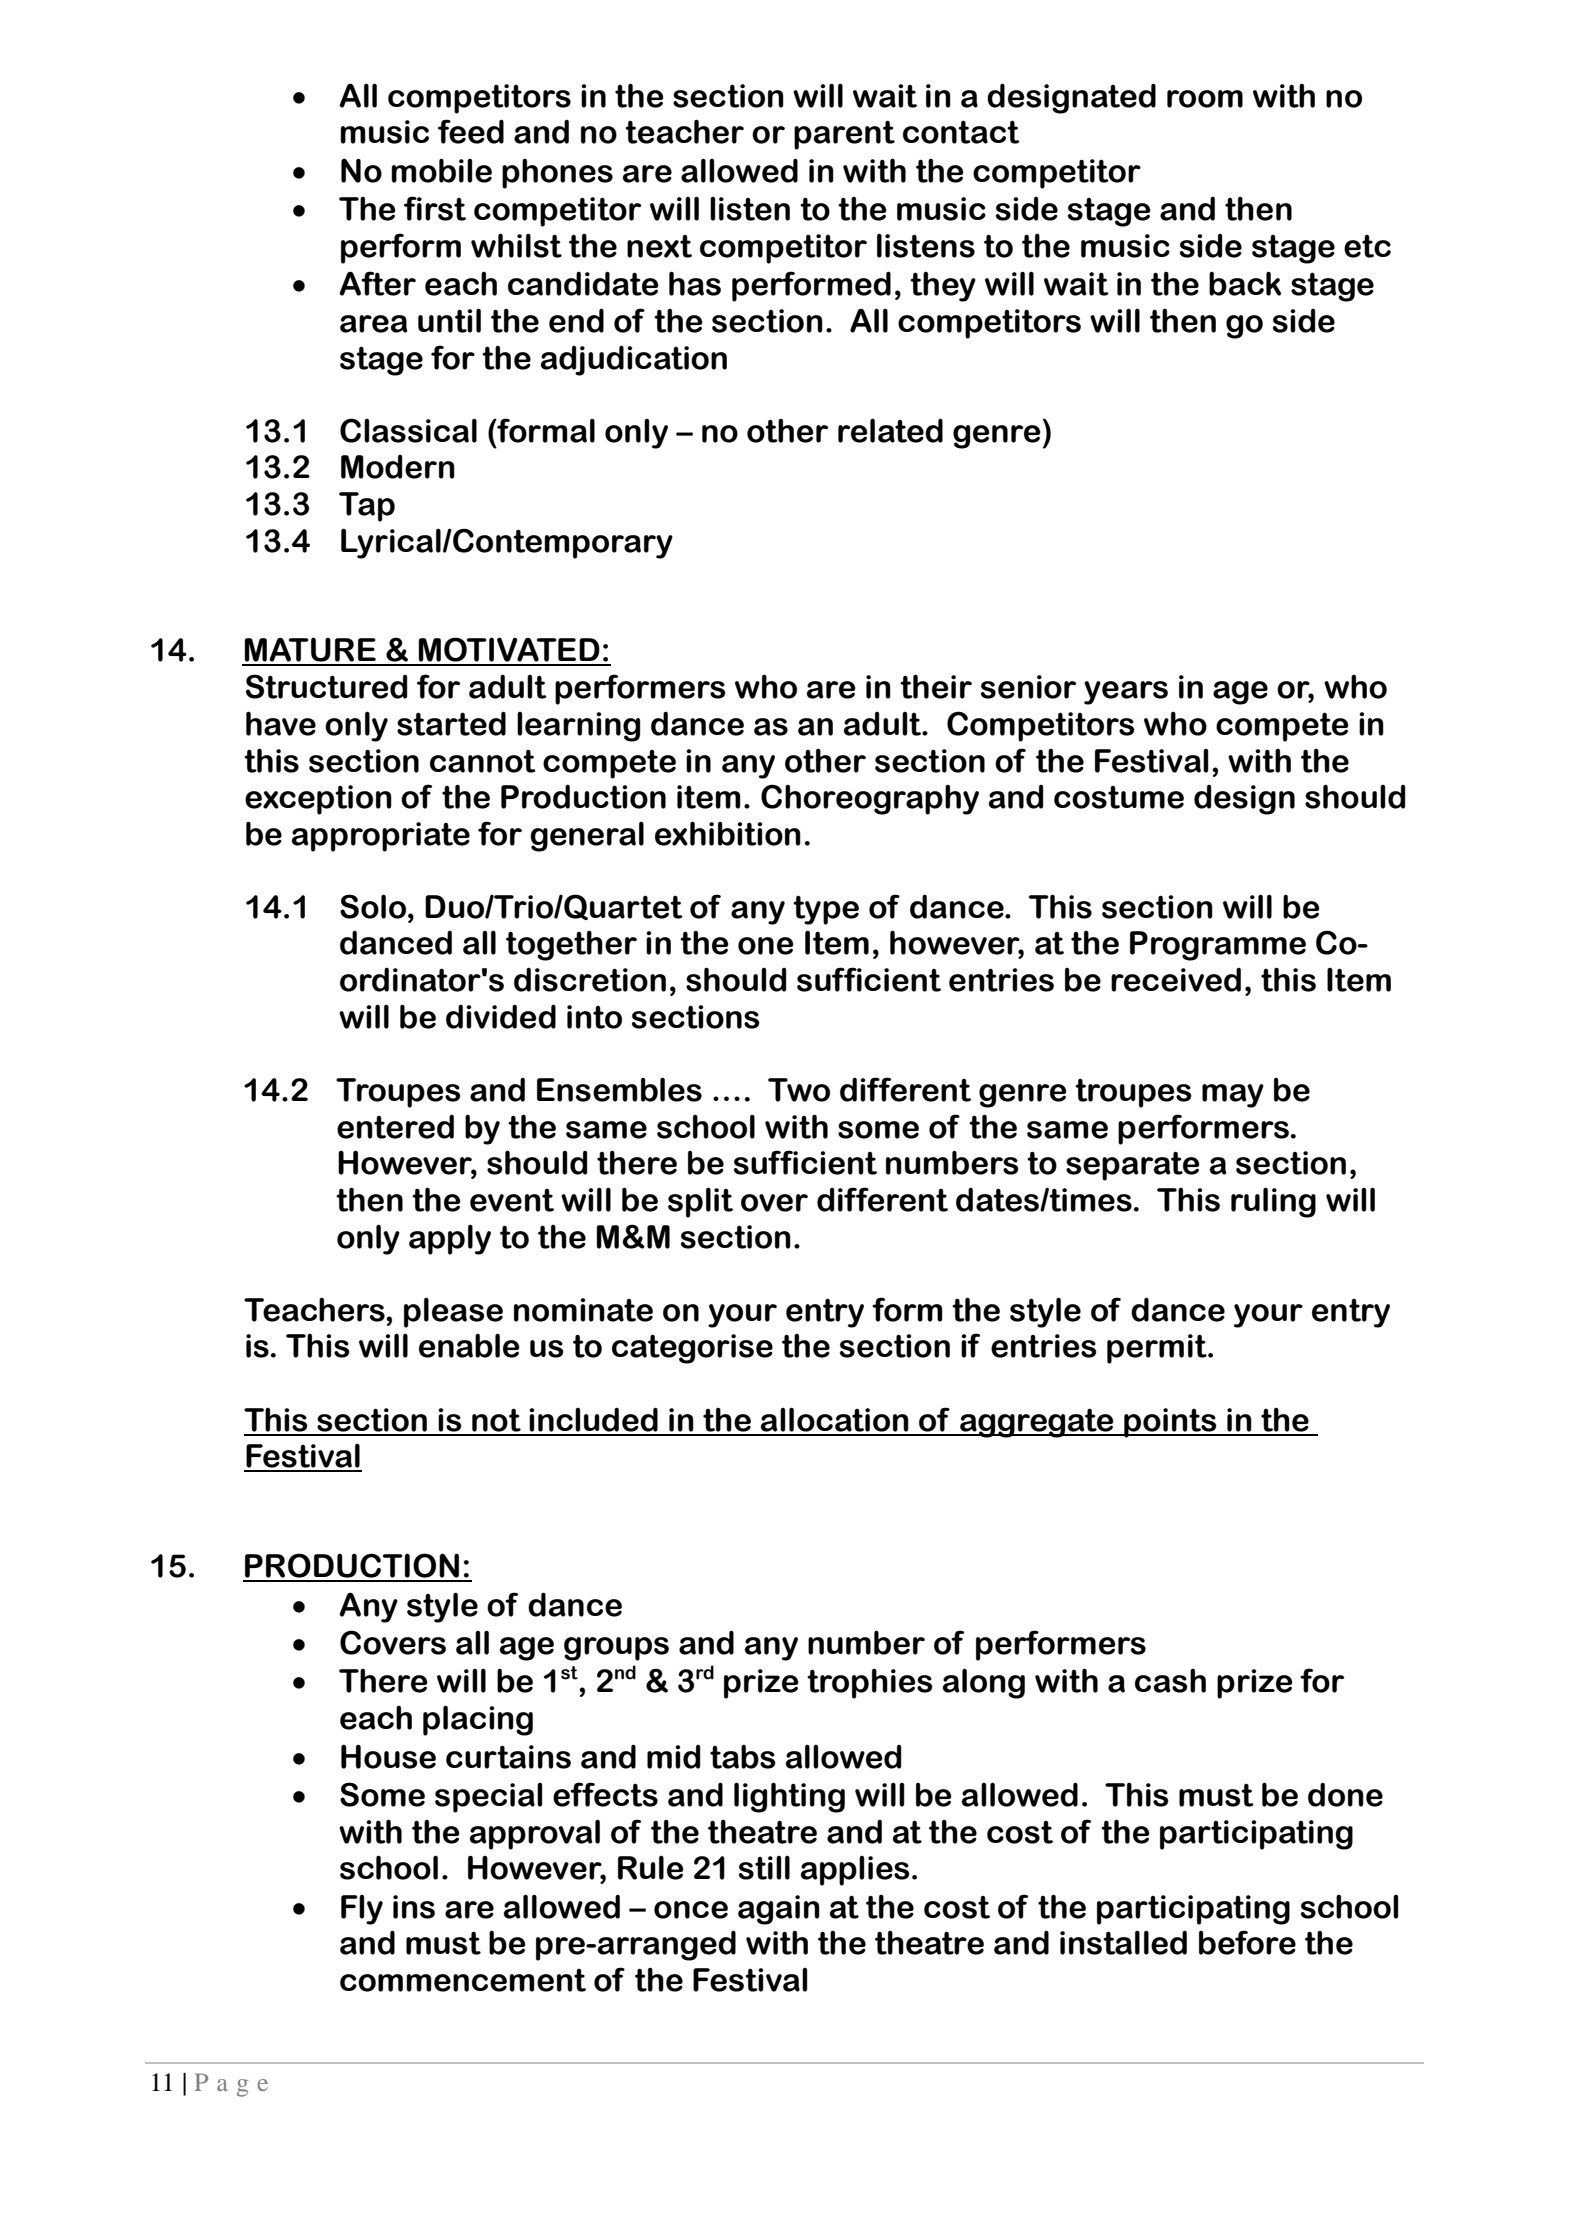 The image size is (1570, 2220). Describe the element at coordinates (1126, 693) in the document. I see `years` at that location.
